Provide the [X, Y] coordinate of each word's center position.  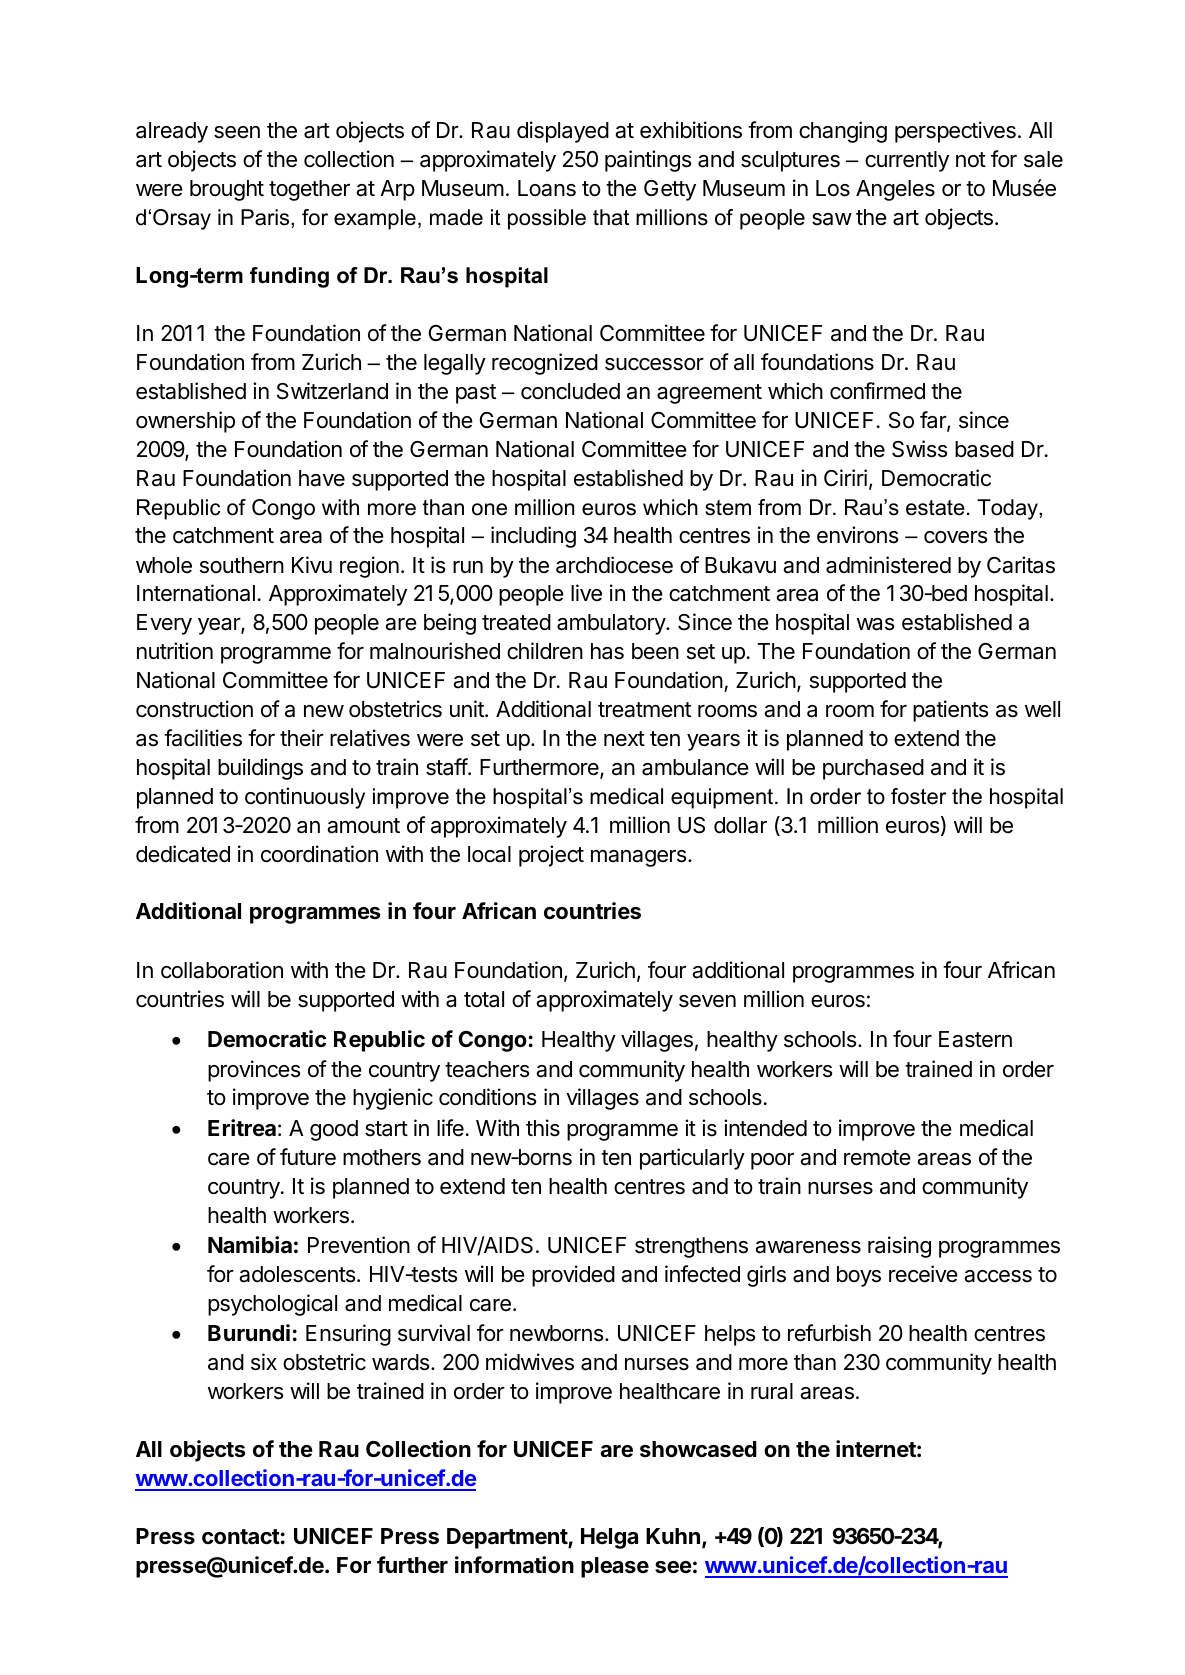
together [309, 190]
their [302, 738]
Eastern [975, 1039]
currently [907, 161]
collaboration [222, 970]
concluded [570, 391]
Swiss [920, 449]
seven [707, 1001]
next [624, 739]
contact [241, 1537]
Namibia [250, 1245]
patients [951, 711]
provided [573, 1276]
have [322, 478]
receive [923, 1274]
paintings [648, 161]
